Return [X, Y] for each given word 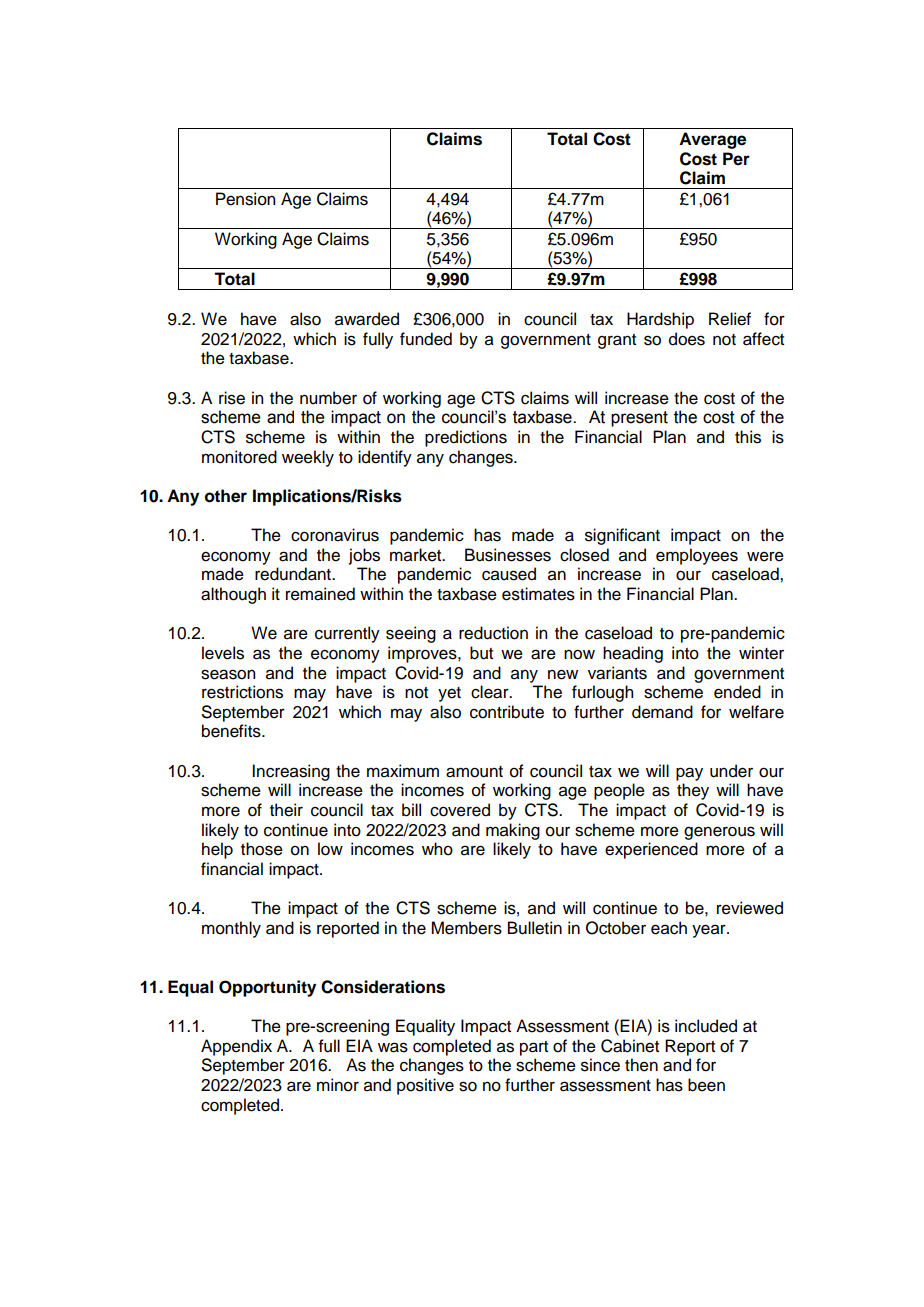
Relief [730, 319]
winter [761, 653]
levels [223, 653]
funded [426, 339]
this [748, 437]
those [262, 849]
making [513, 831]
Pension [245, 199]
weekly [308, 458]
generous [719, 833]
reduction [493, 633]
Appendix [236, 1047]
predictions [466, 438]
